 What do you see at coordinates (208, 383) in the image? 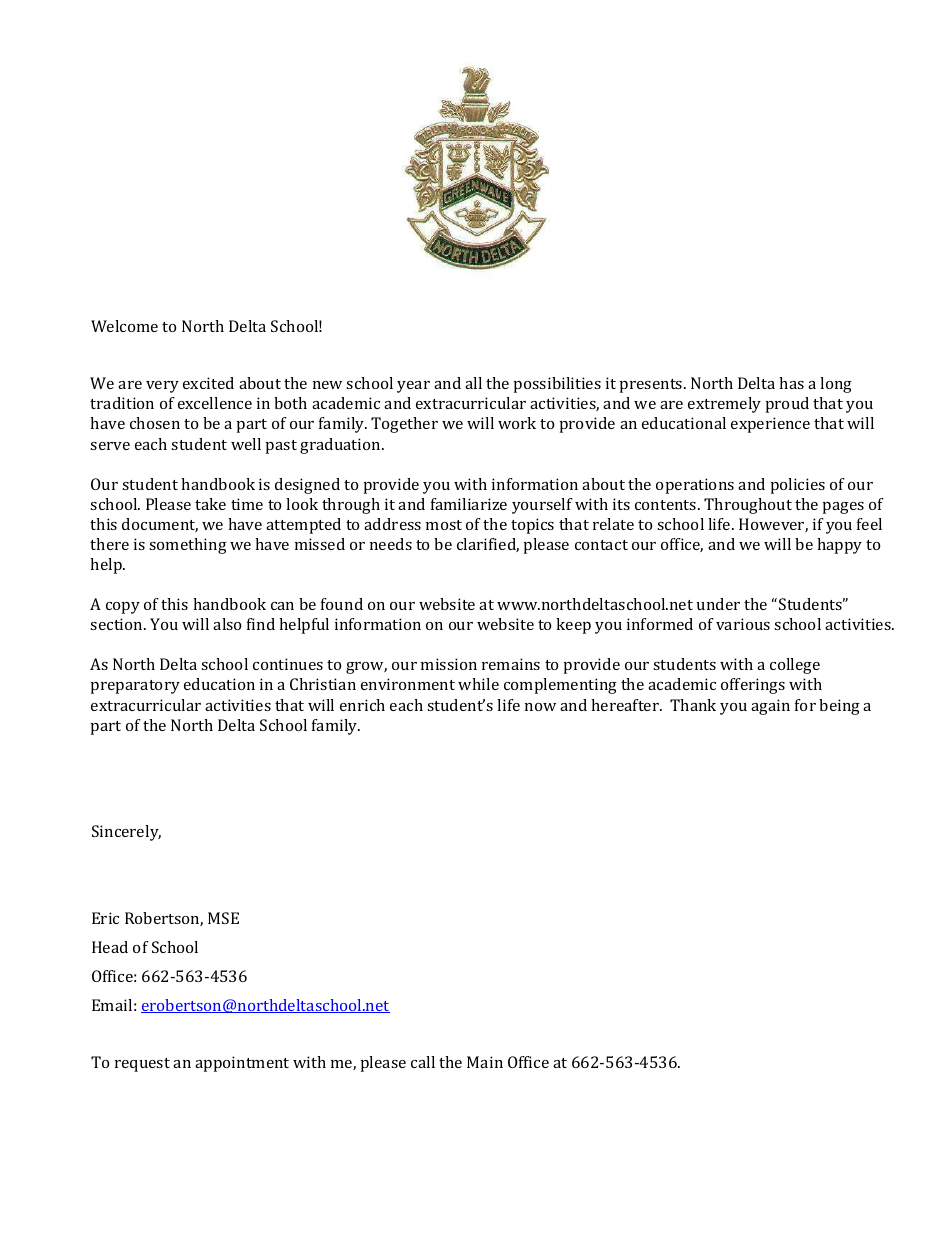
I see `excited` at bounding box center [208, 383].
